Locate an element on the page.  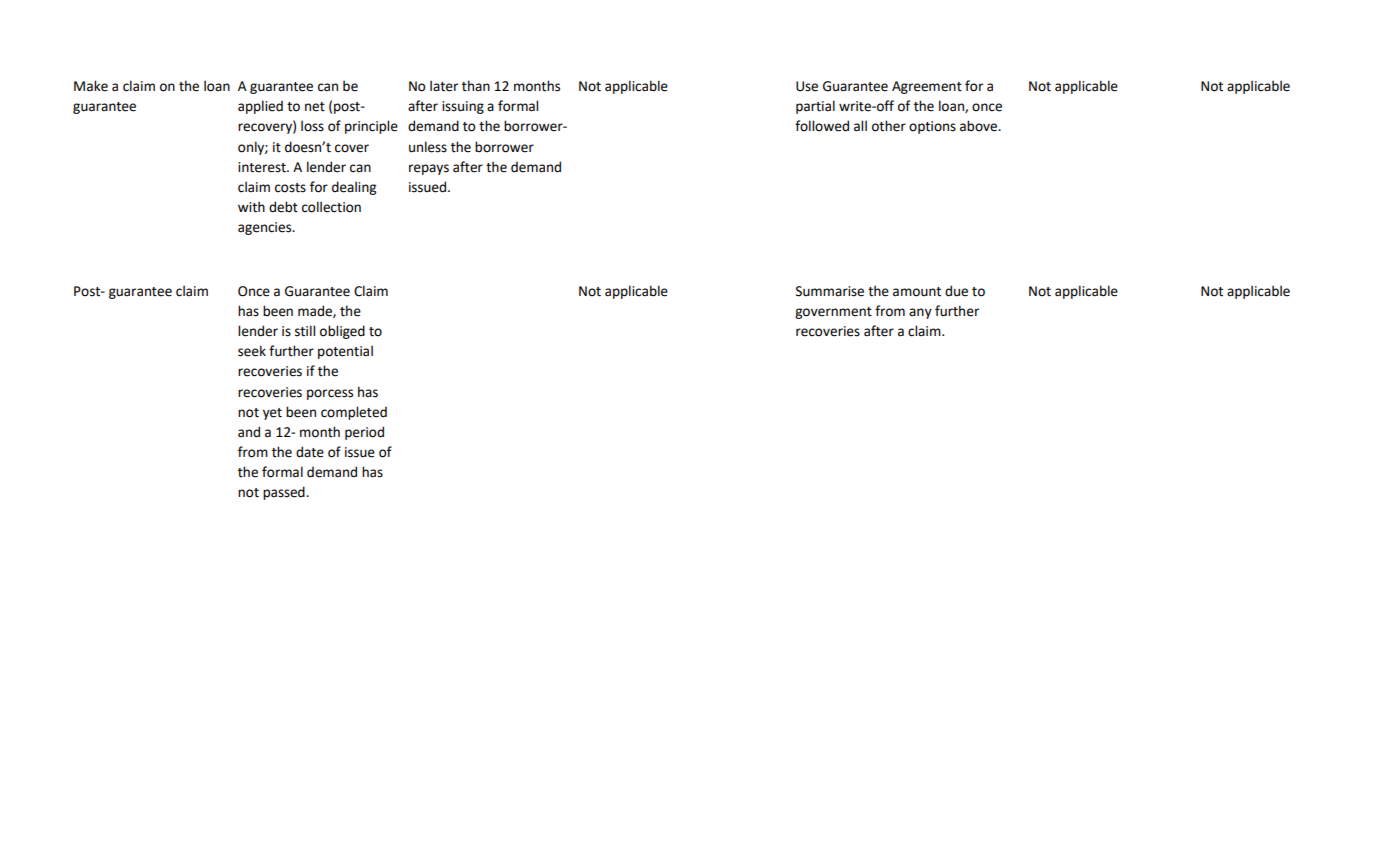
still is located at coordinates (305, 331).
